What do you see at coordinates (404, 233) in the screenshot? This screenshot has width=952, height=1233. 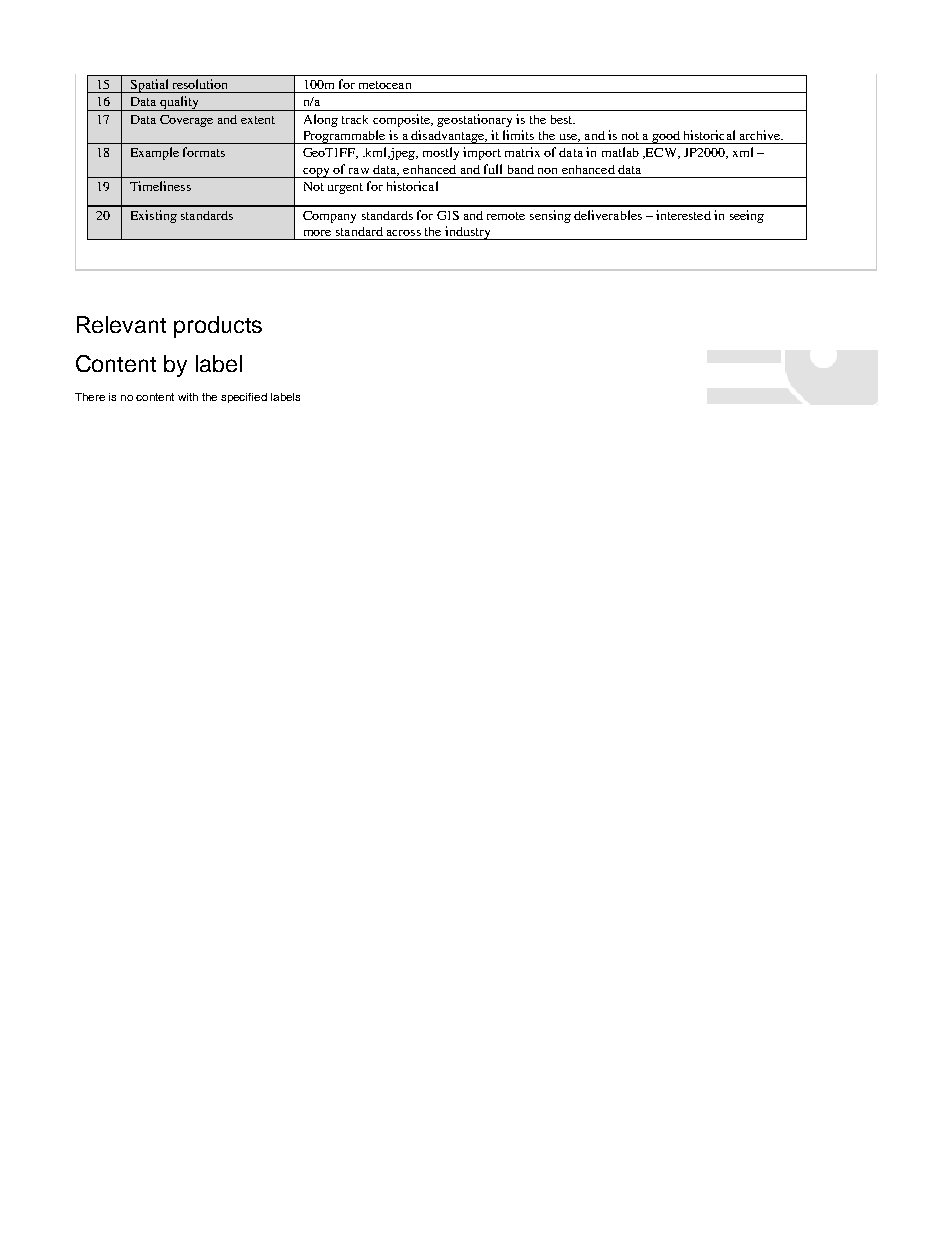 I see `across` at bounding box center [404, 233].
